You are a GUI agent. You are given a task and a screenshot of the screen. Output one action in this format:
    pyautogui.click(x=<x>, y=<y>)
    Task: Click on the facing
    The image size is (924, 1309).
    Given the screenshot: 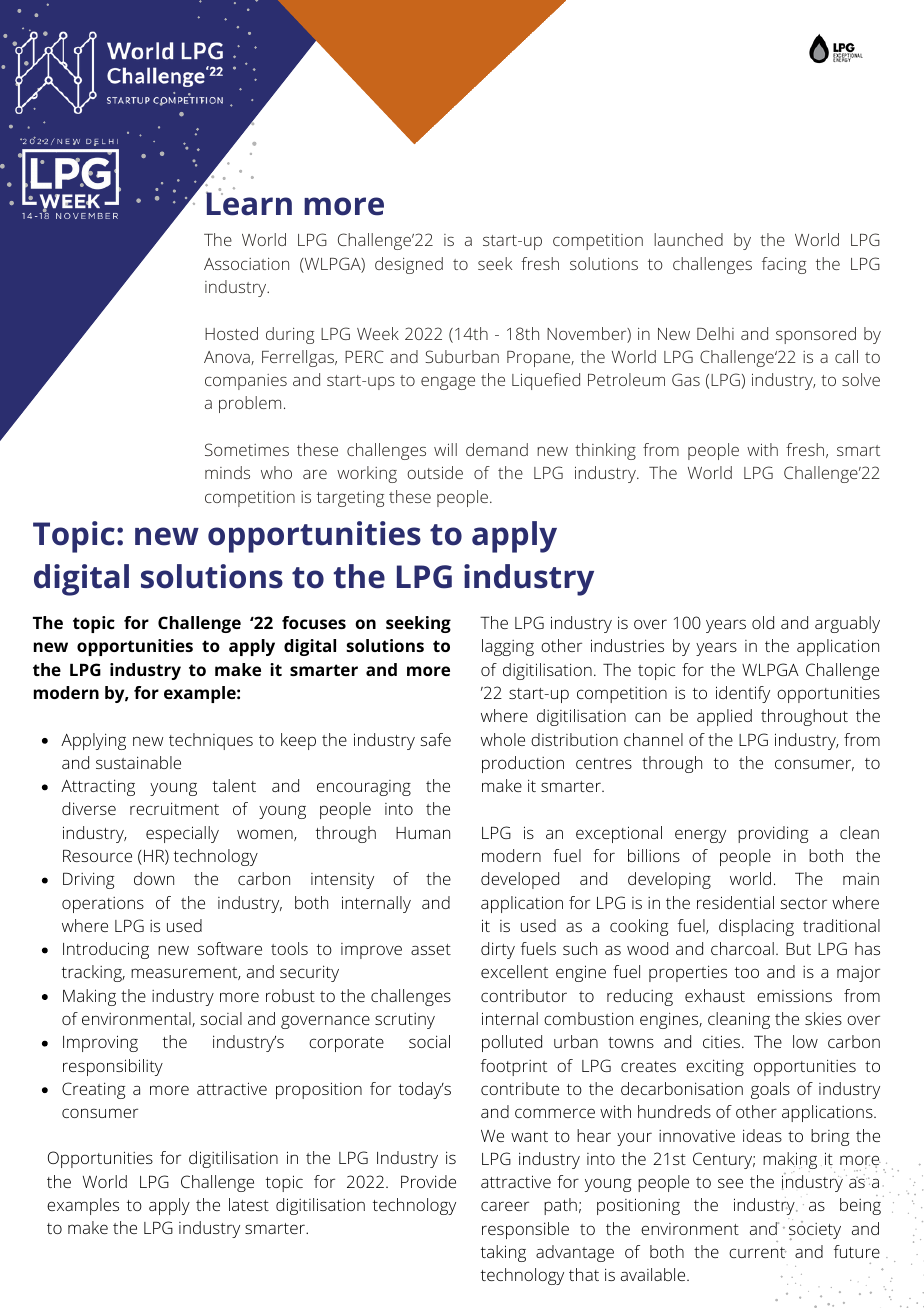 What is the action you would take?
    pyautogui.click(x=784, y=265)
